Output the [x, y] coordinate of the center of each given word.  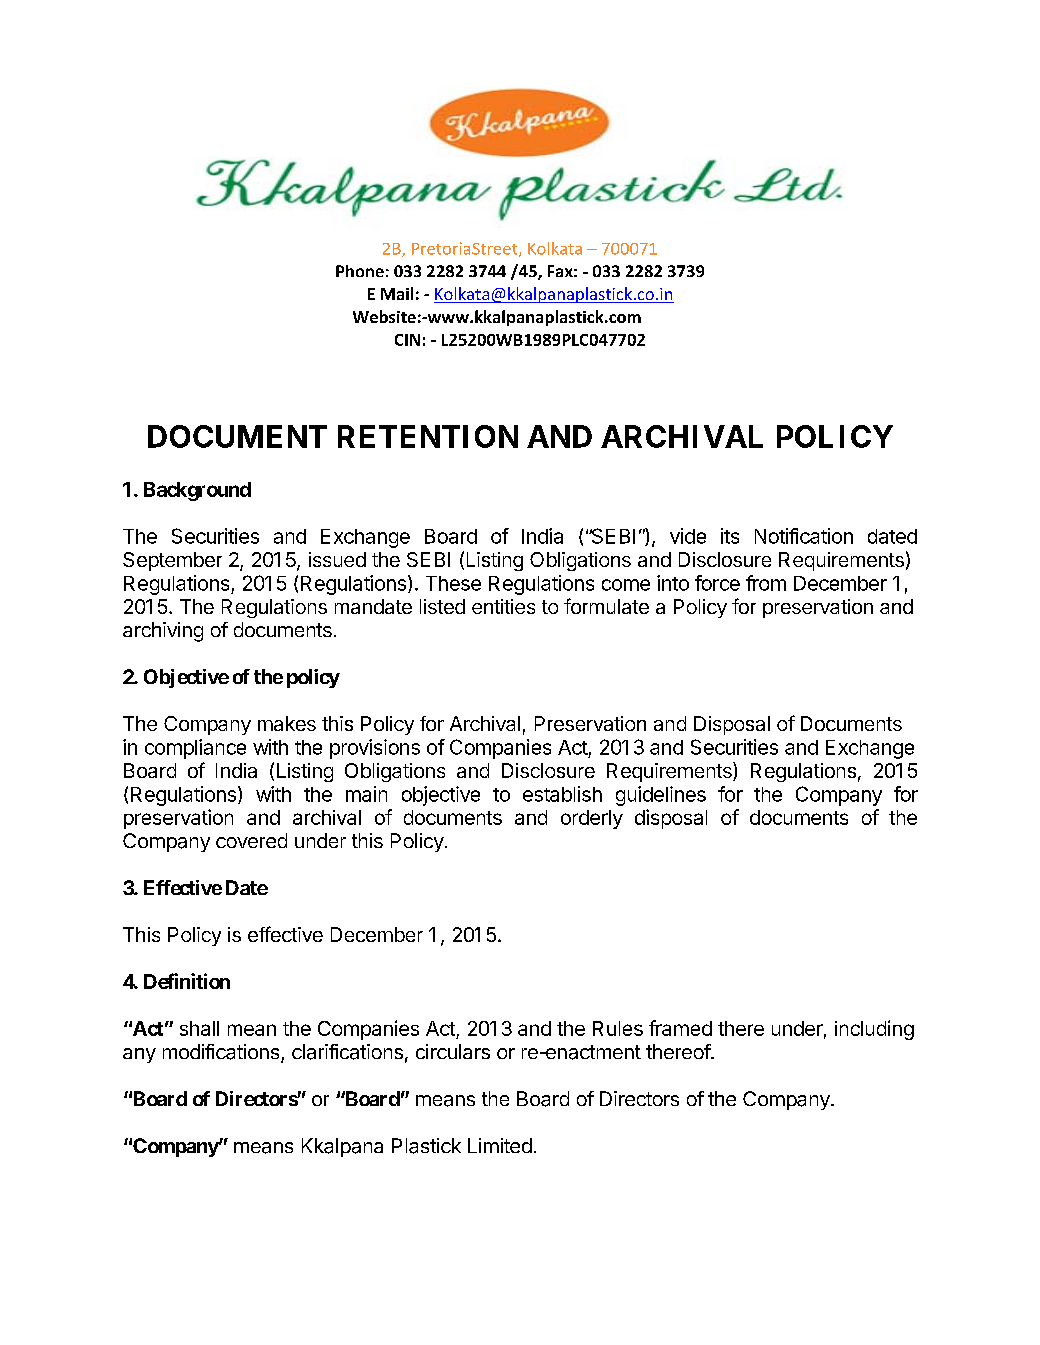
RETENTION [428, 436]
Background [197, 491]
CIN [407, 340]
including [874, 1030]
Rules [618, 1028]
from [766, 583]
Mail [397, 293]
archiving [163, 632]
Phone [360, 271]
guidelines [661, 796]
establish [562, 794]
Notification [804, 536]
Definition [187, 981]
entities [503, 606]
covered [251, 840]
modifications [222, 1053]
